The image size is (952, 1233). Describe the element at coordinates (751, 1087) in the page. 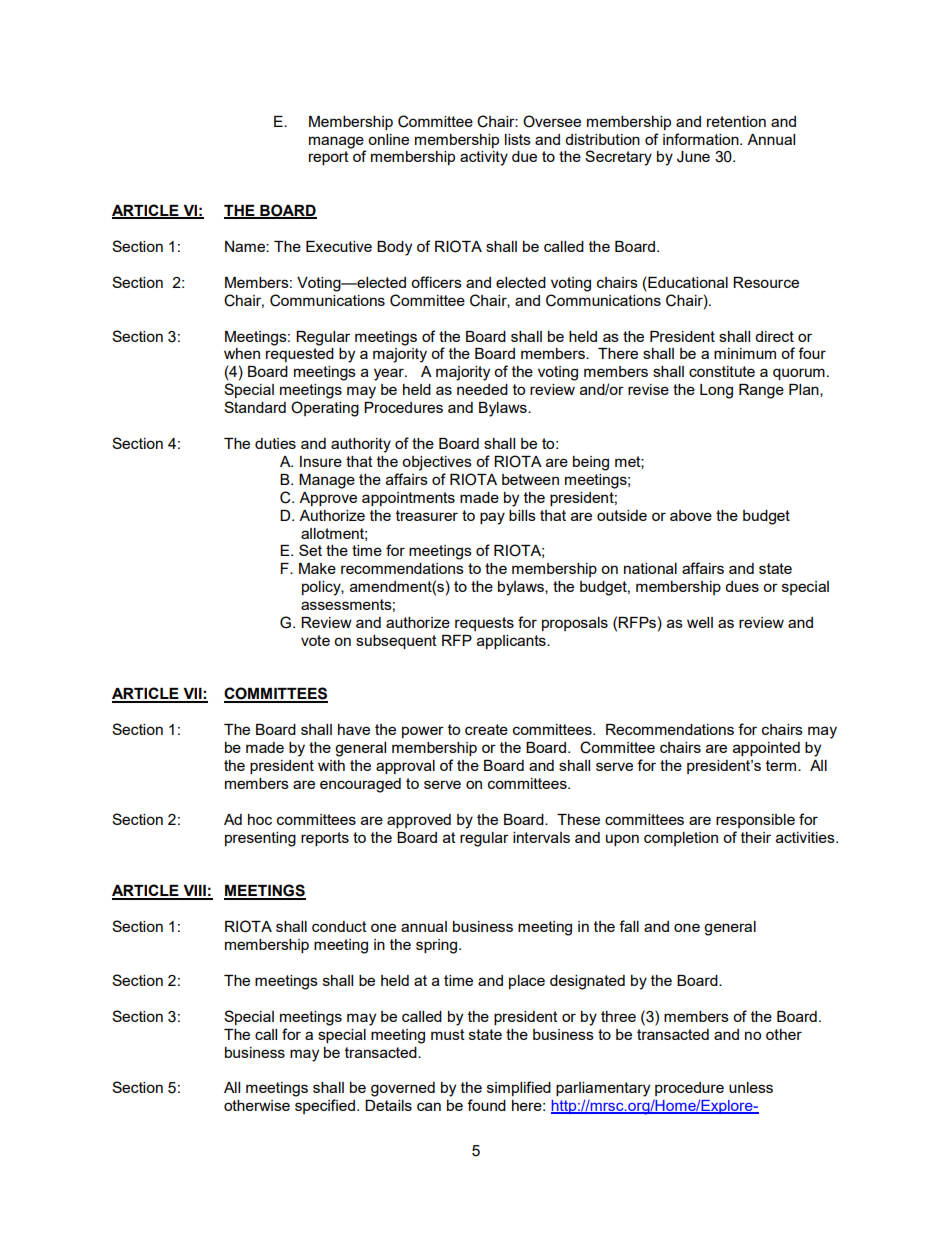

I see `unless` at that location.
